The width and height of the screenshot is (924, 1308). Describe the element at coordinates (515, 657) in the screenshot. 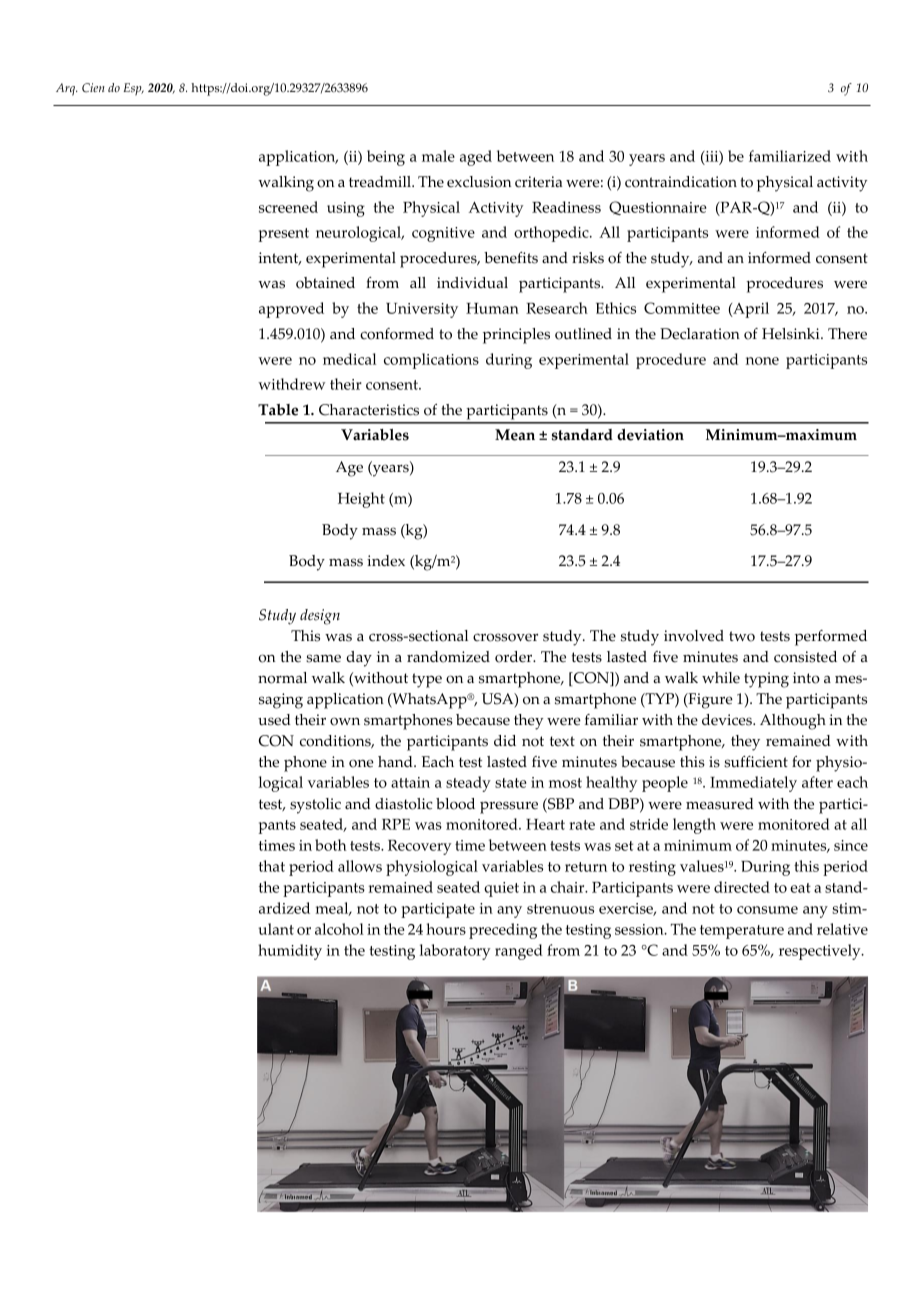

I see `order` at that location.
